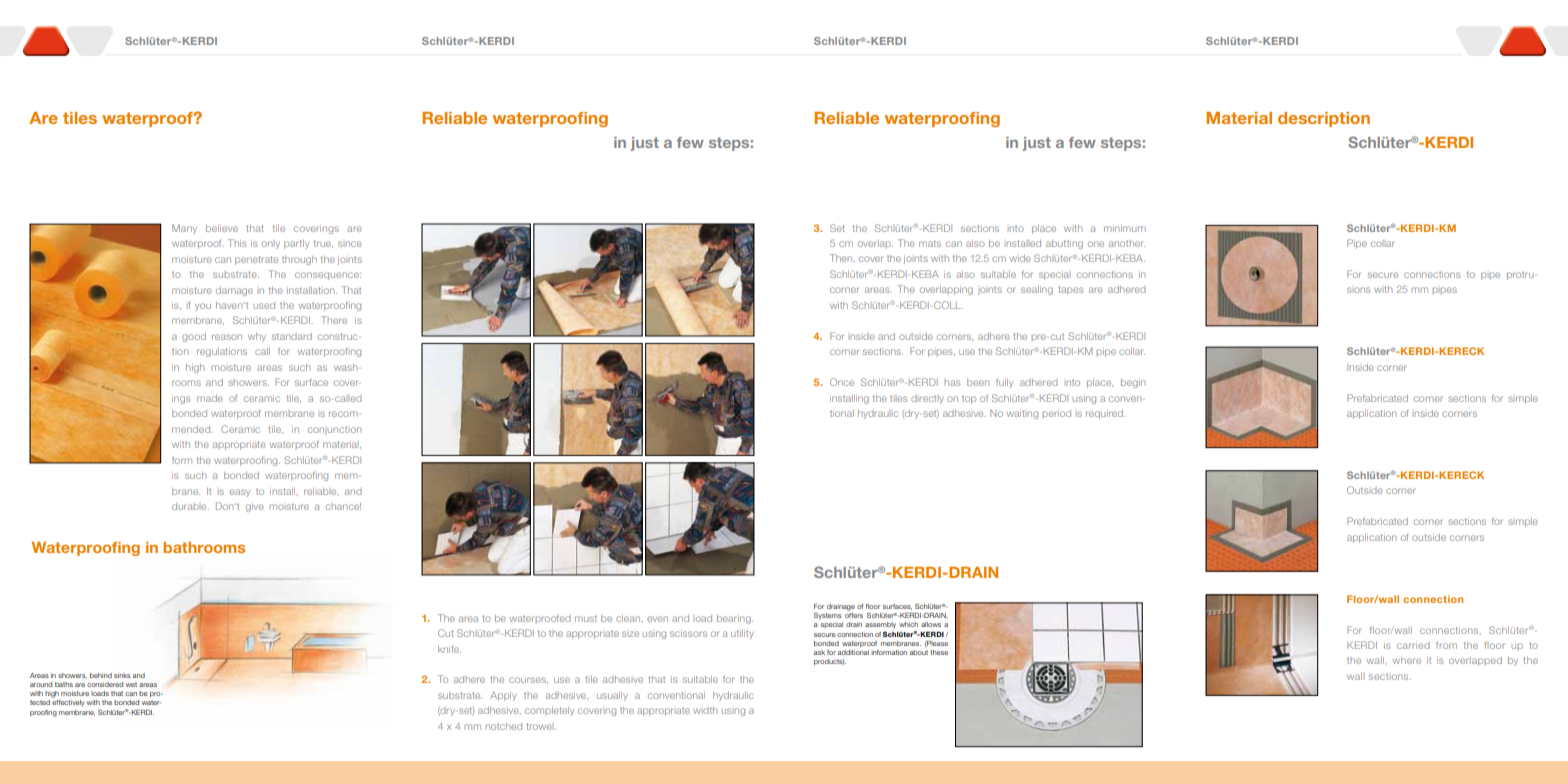 This screenshot has width=1568, height=784. Describe the element at coordinates (240, 493) in the screenshot. I see `easy` at that location.
